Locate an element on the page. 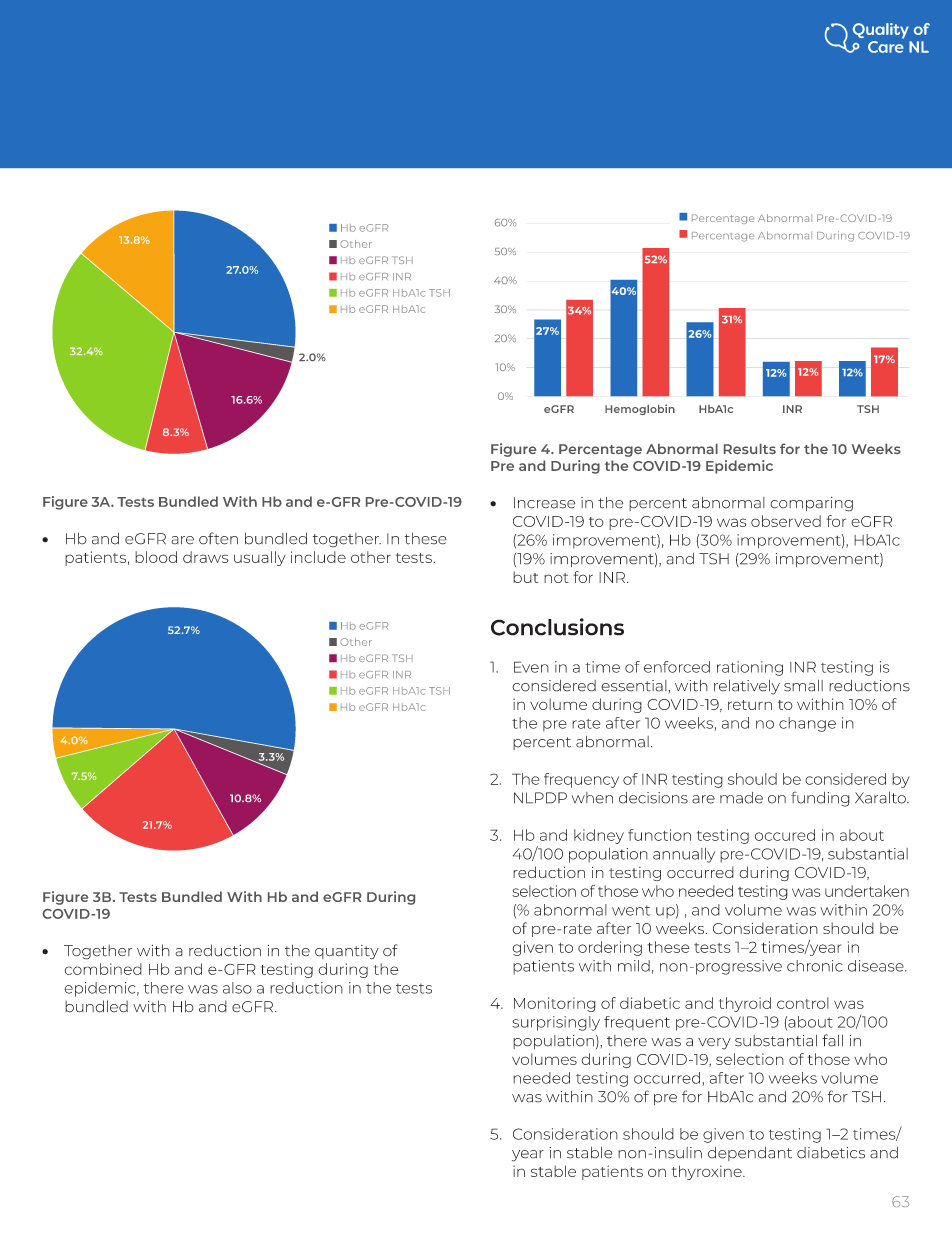 The width and height of the image is (952, 1233). Increase is located at coordinates (544, 503).
